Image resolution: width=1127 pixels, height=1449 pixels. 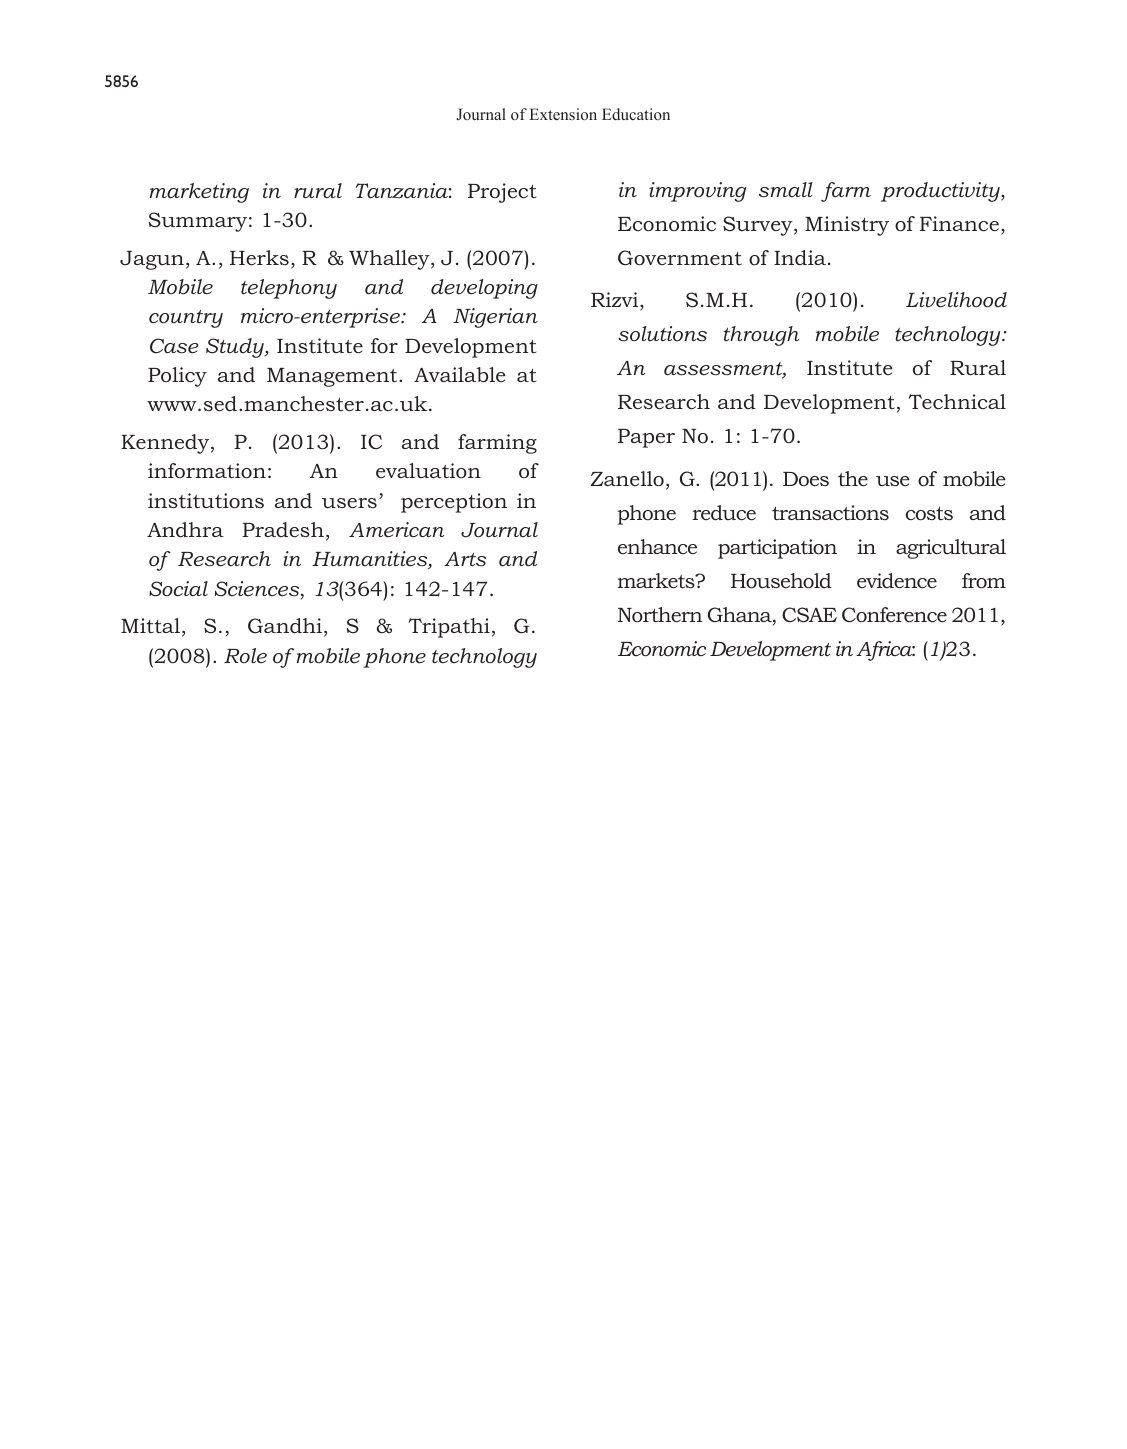 I want to click on marketing, so click(x=199, y=193).
